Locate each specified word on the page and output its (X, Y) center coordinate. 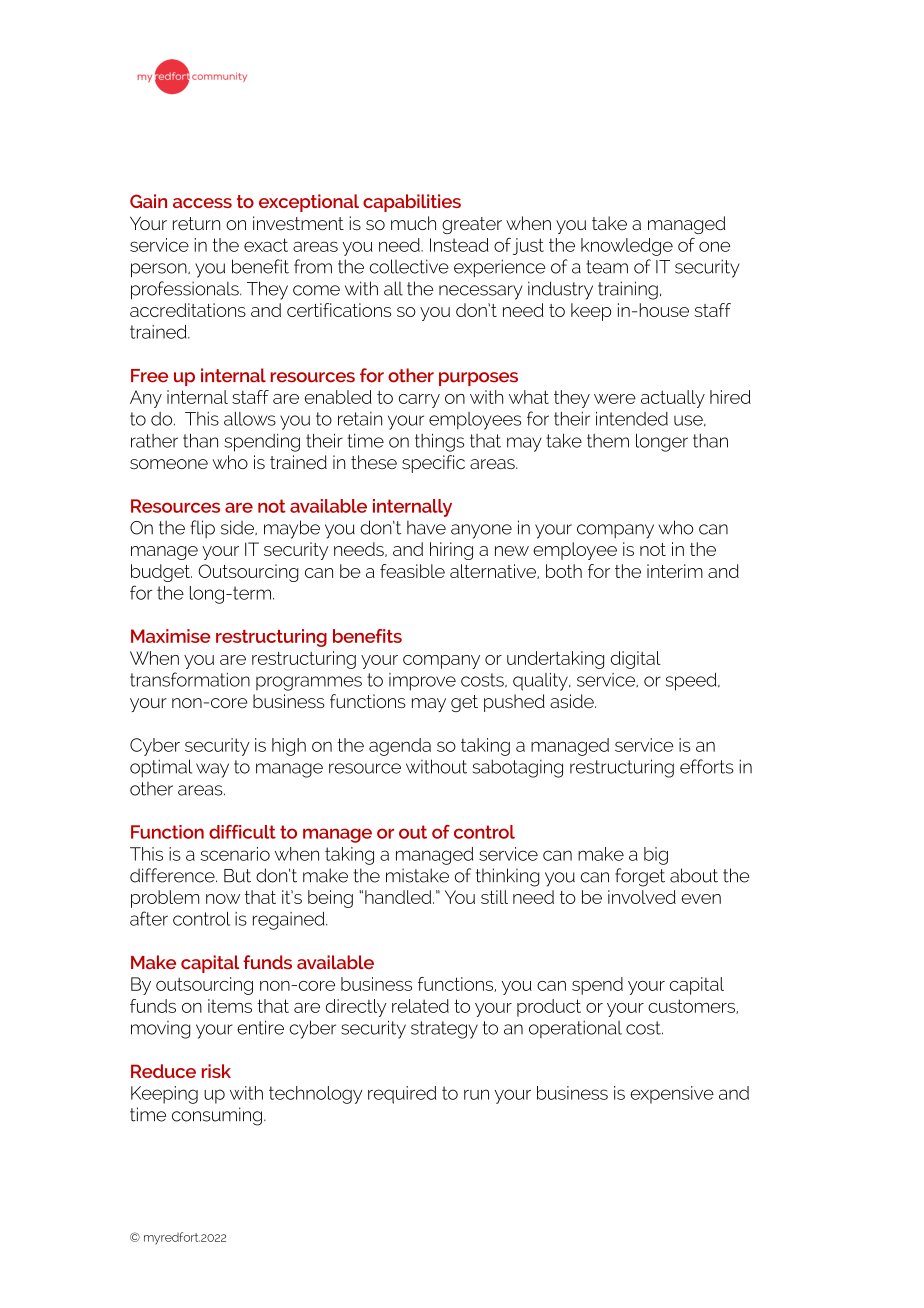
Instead (459, 245)
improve (422, 682)
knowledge (627, 247)
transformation (190, 679)
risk (216, 1071)
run (476, 1094)
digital (635, 660)
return (196, 223)
